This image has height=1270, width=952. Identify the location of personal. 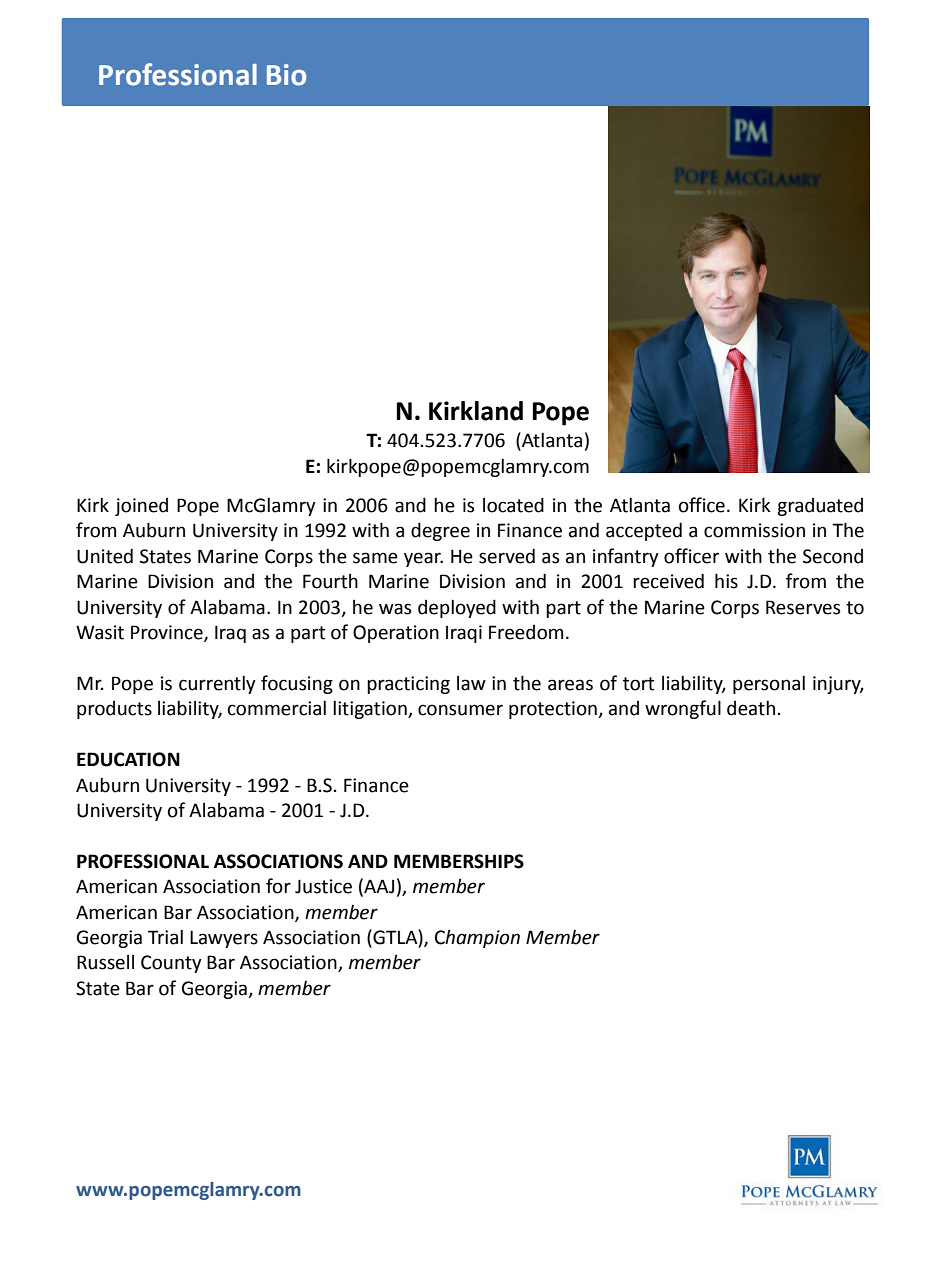
(769, 685).
